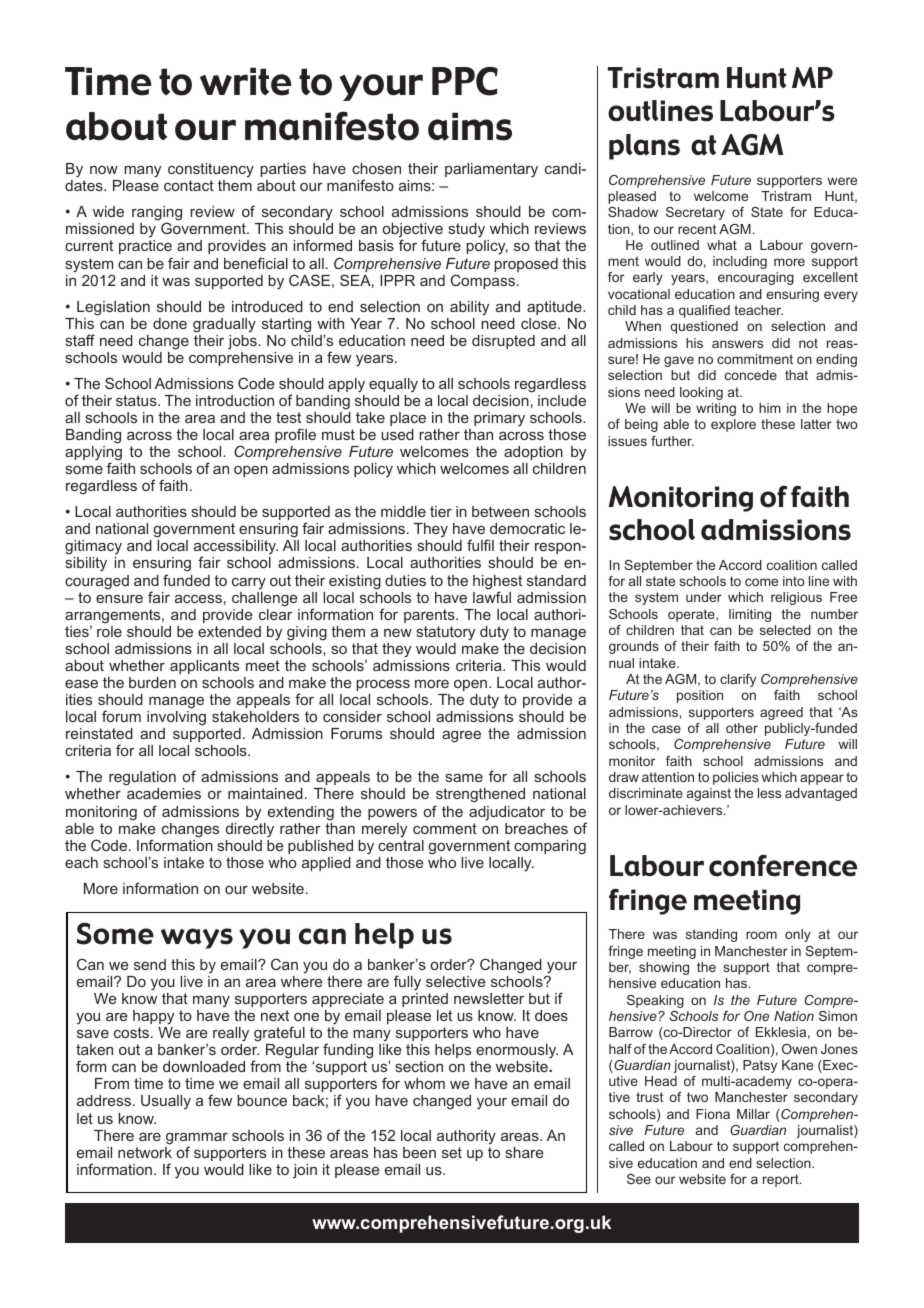 The image size is (924, 1308). I want to click on extended, so click(229, 631).
